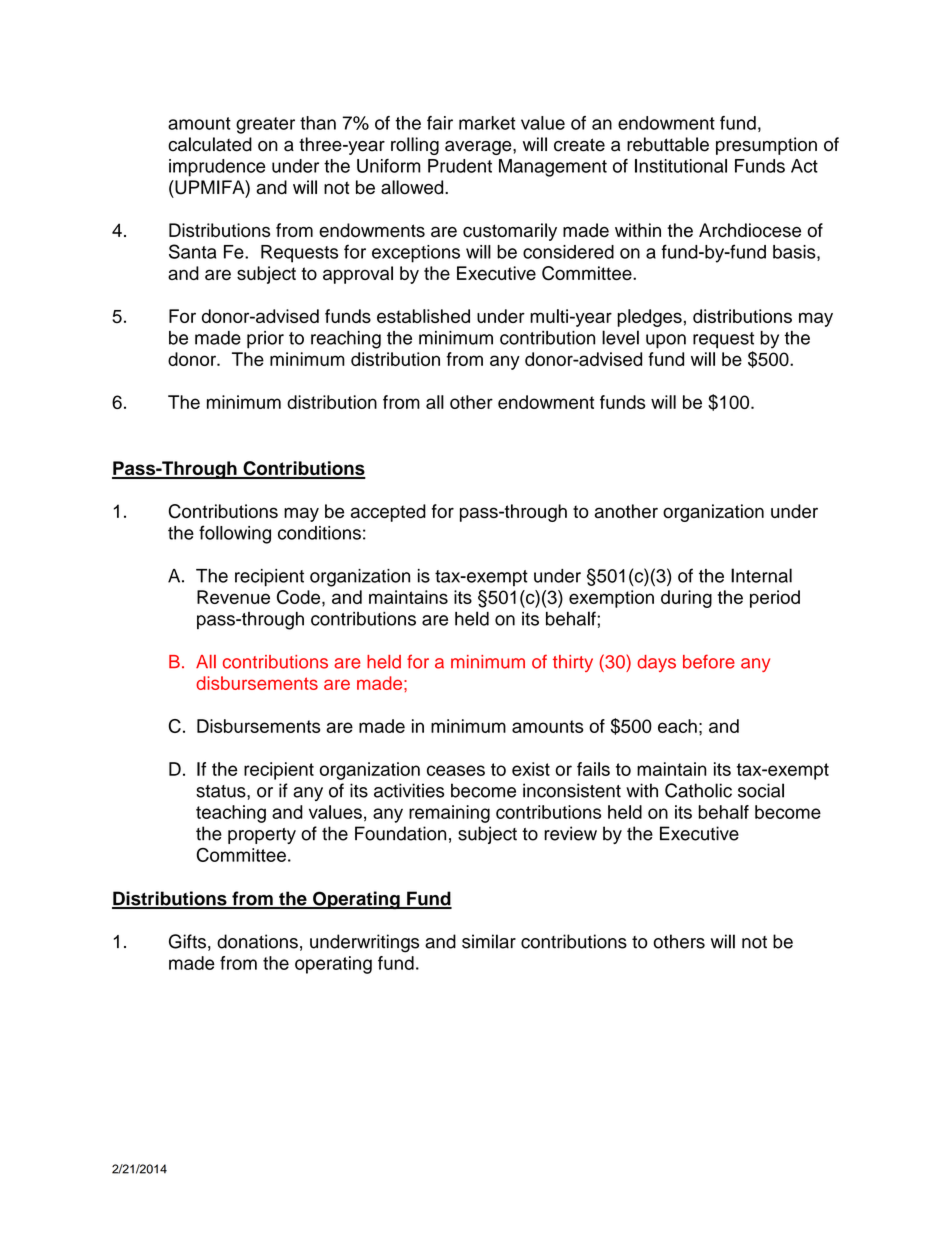 The height and width of the document is (1233, 952). I want to click on average, so click(479, 148).
